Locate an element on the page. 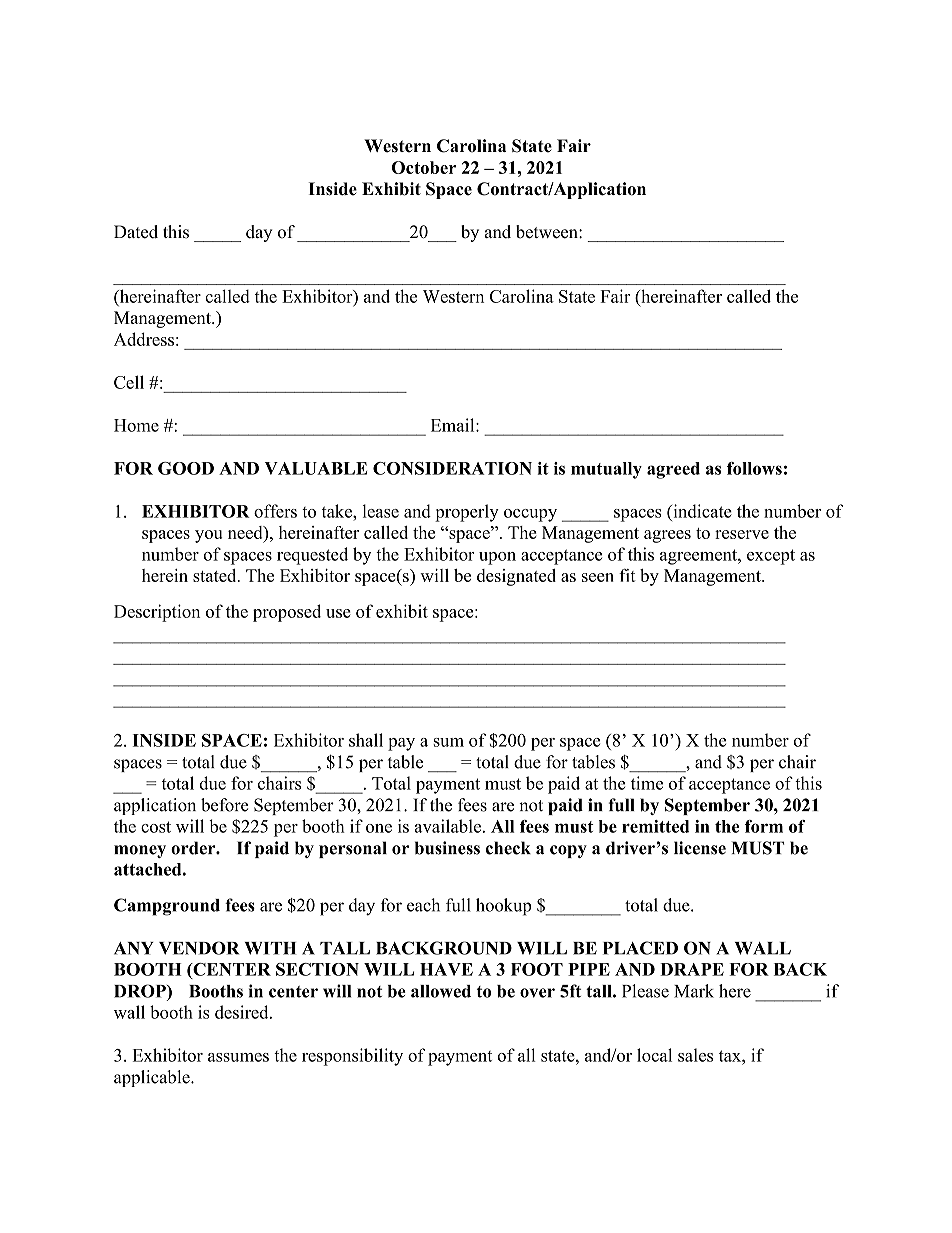 Image resolution: width=952 pixels, height=1233 pixels. agreed is located at coordinates (673, 470).
